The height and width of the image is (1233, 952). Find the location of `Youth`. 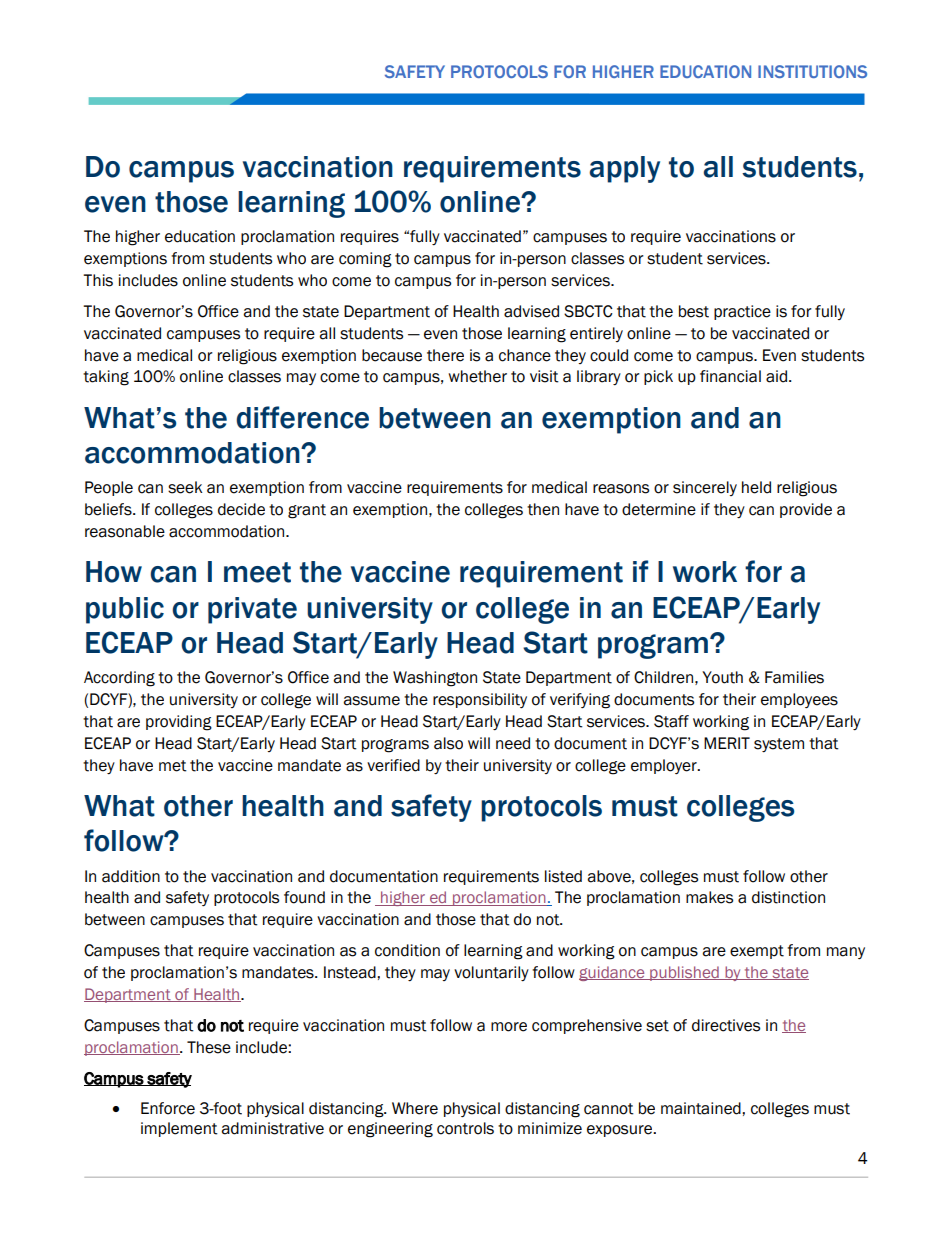

Youth is located at coordinates (722, 677).
